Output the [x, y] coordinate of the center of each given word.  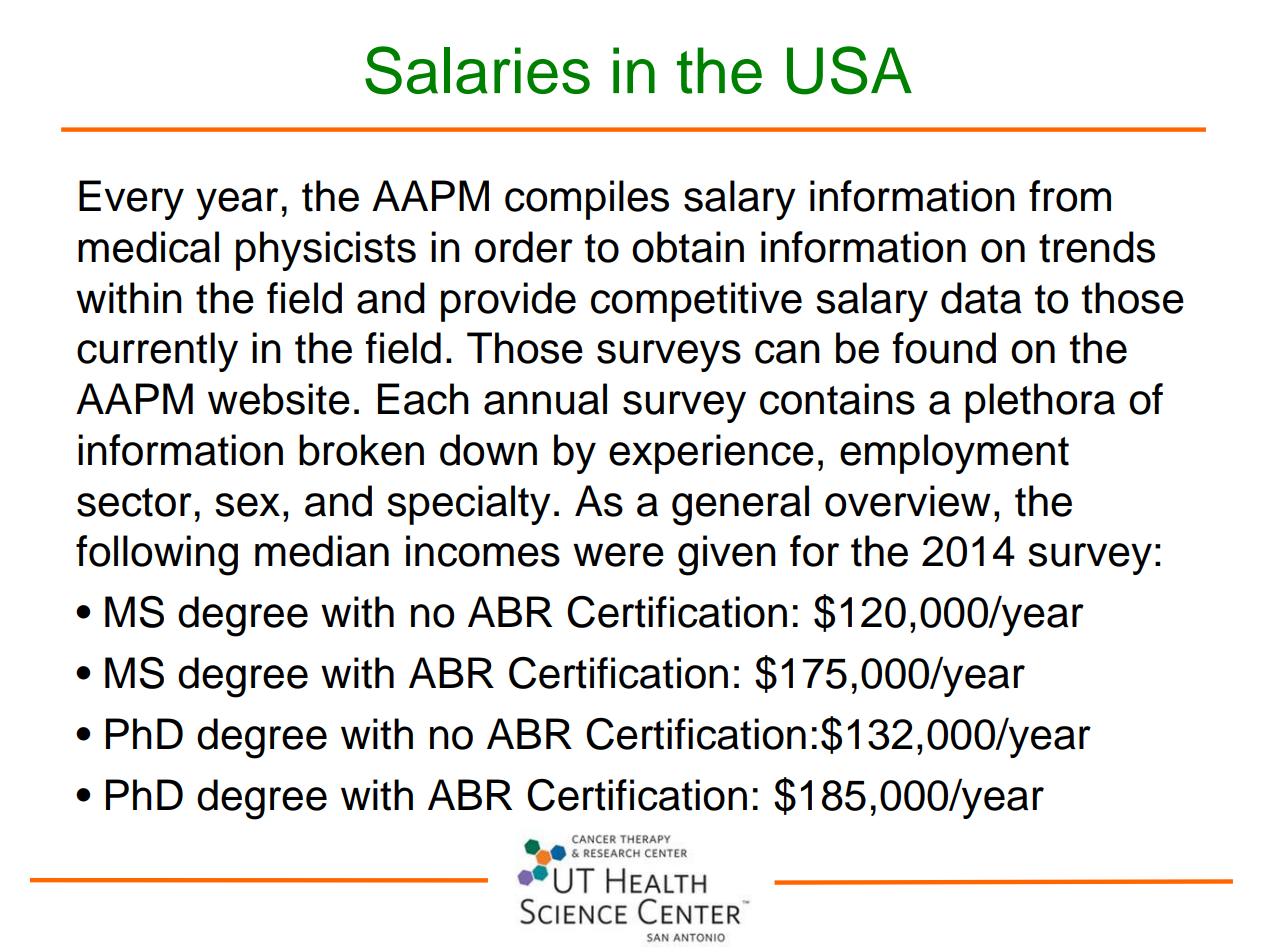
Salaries [477, 70]
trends [1097, 247]
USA [849, 70]
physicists [326, 251]
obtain [688, 247]
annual [545, 399]
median [322, 551]
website [279, 399]
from [1070, 196]
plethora [1040, 403]
